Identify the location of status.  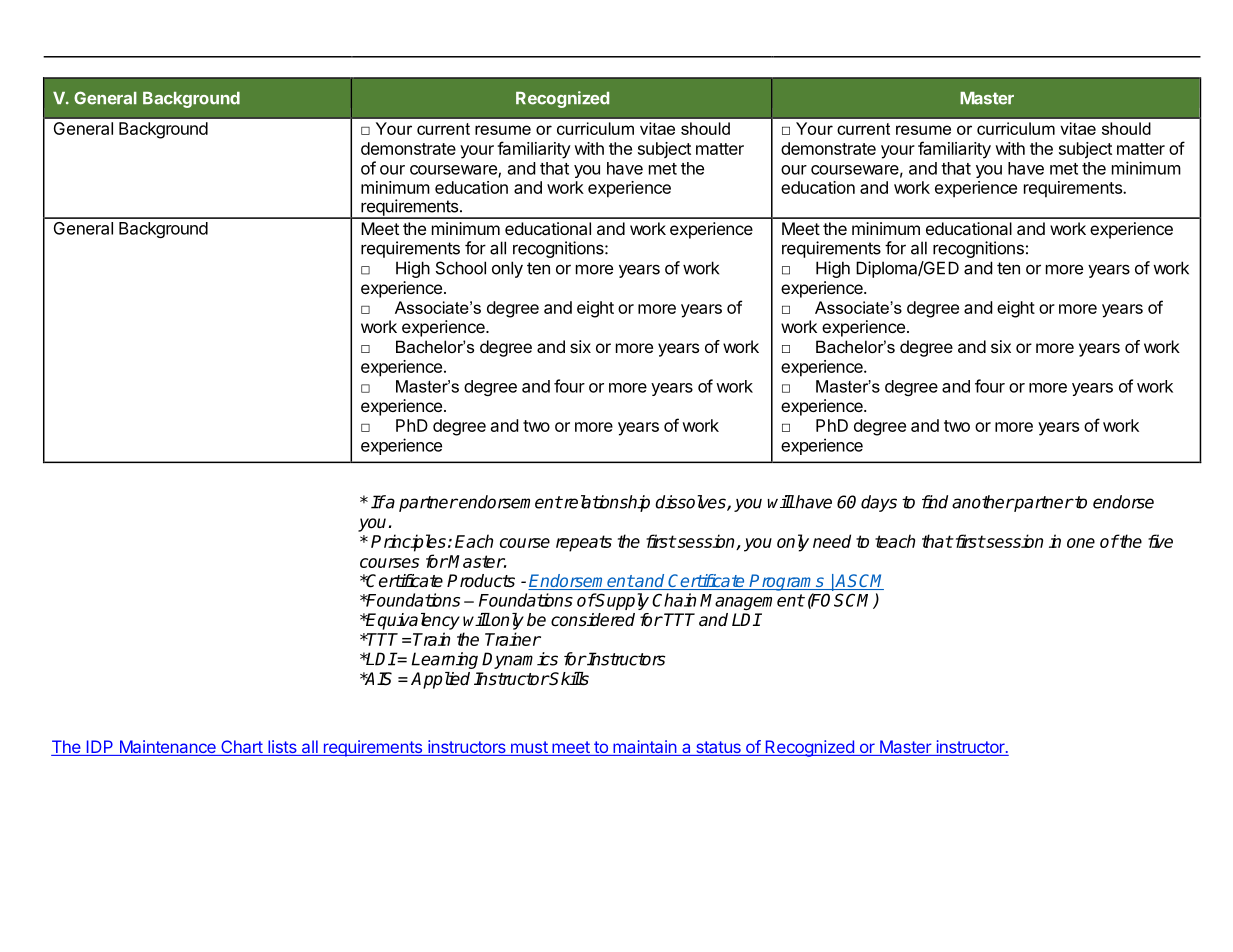
(718, 748).
